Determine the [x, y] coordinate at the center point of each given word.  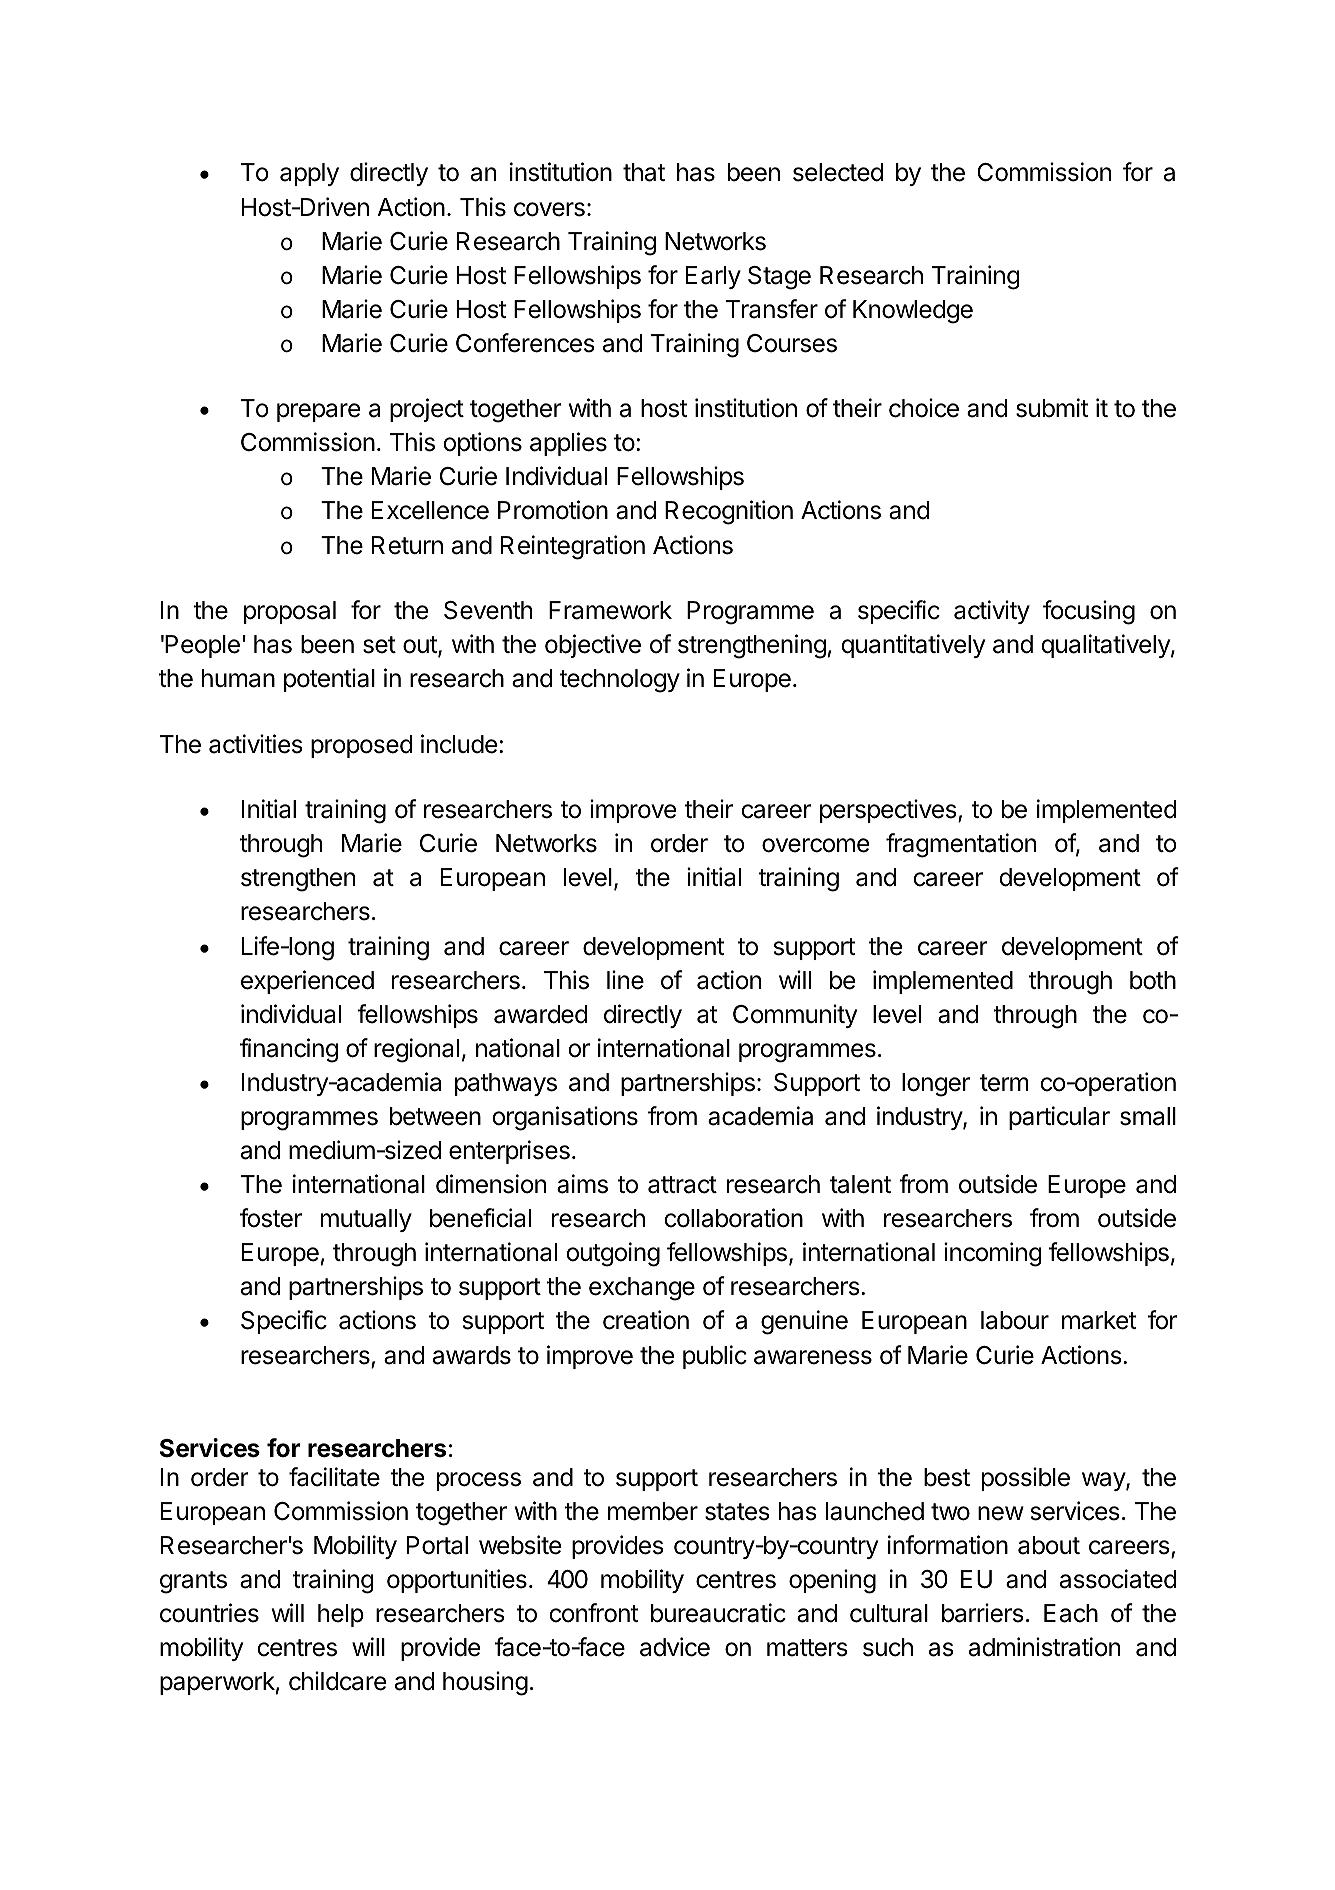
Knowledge [913, 312]
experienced [307, 982]
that [644, 172]
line [625, 980]
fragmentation [961, 845]
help [341, 1615]
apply [309, 174]
